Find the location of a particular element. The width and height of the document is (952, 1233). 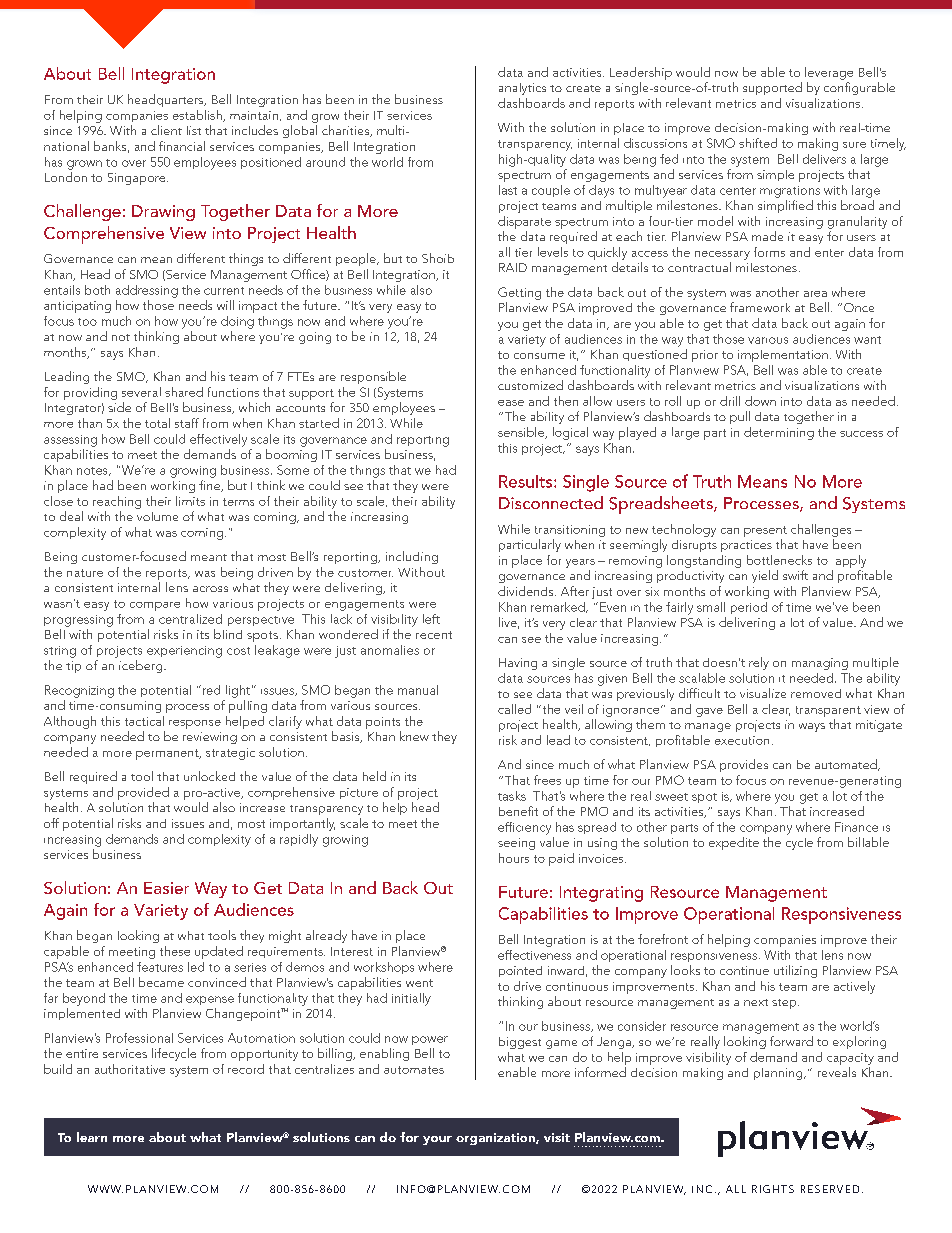

shifted is located at coordinates (758, 143).
